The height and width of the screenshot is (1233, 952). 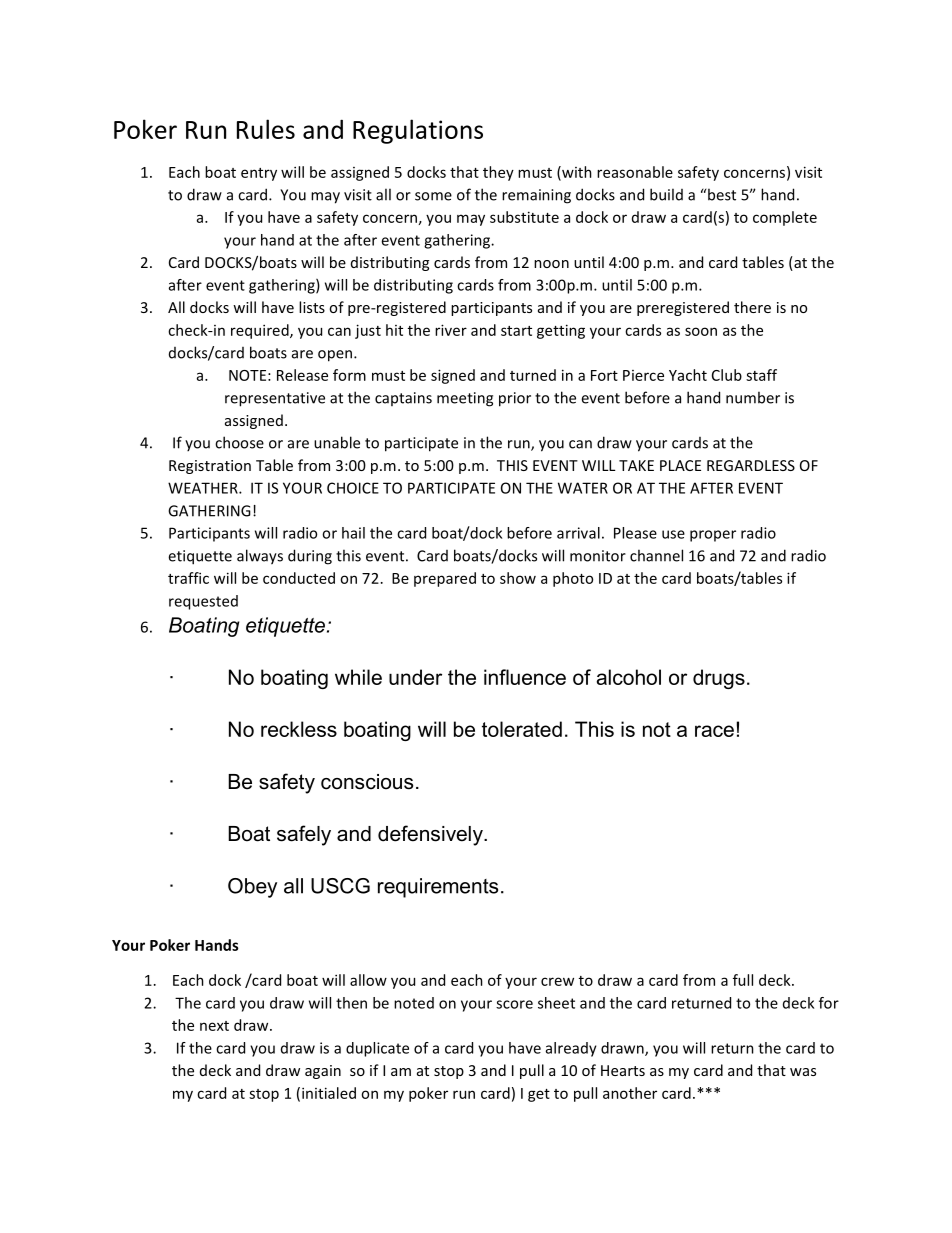 What do you see at coordinates (751, 465) in the screenshot?
I see `REGARDLESS` at bounding box center [751, 465].
